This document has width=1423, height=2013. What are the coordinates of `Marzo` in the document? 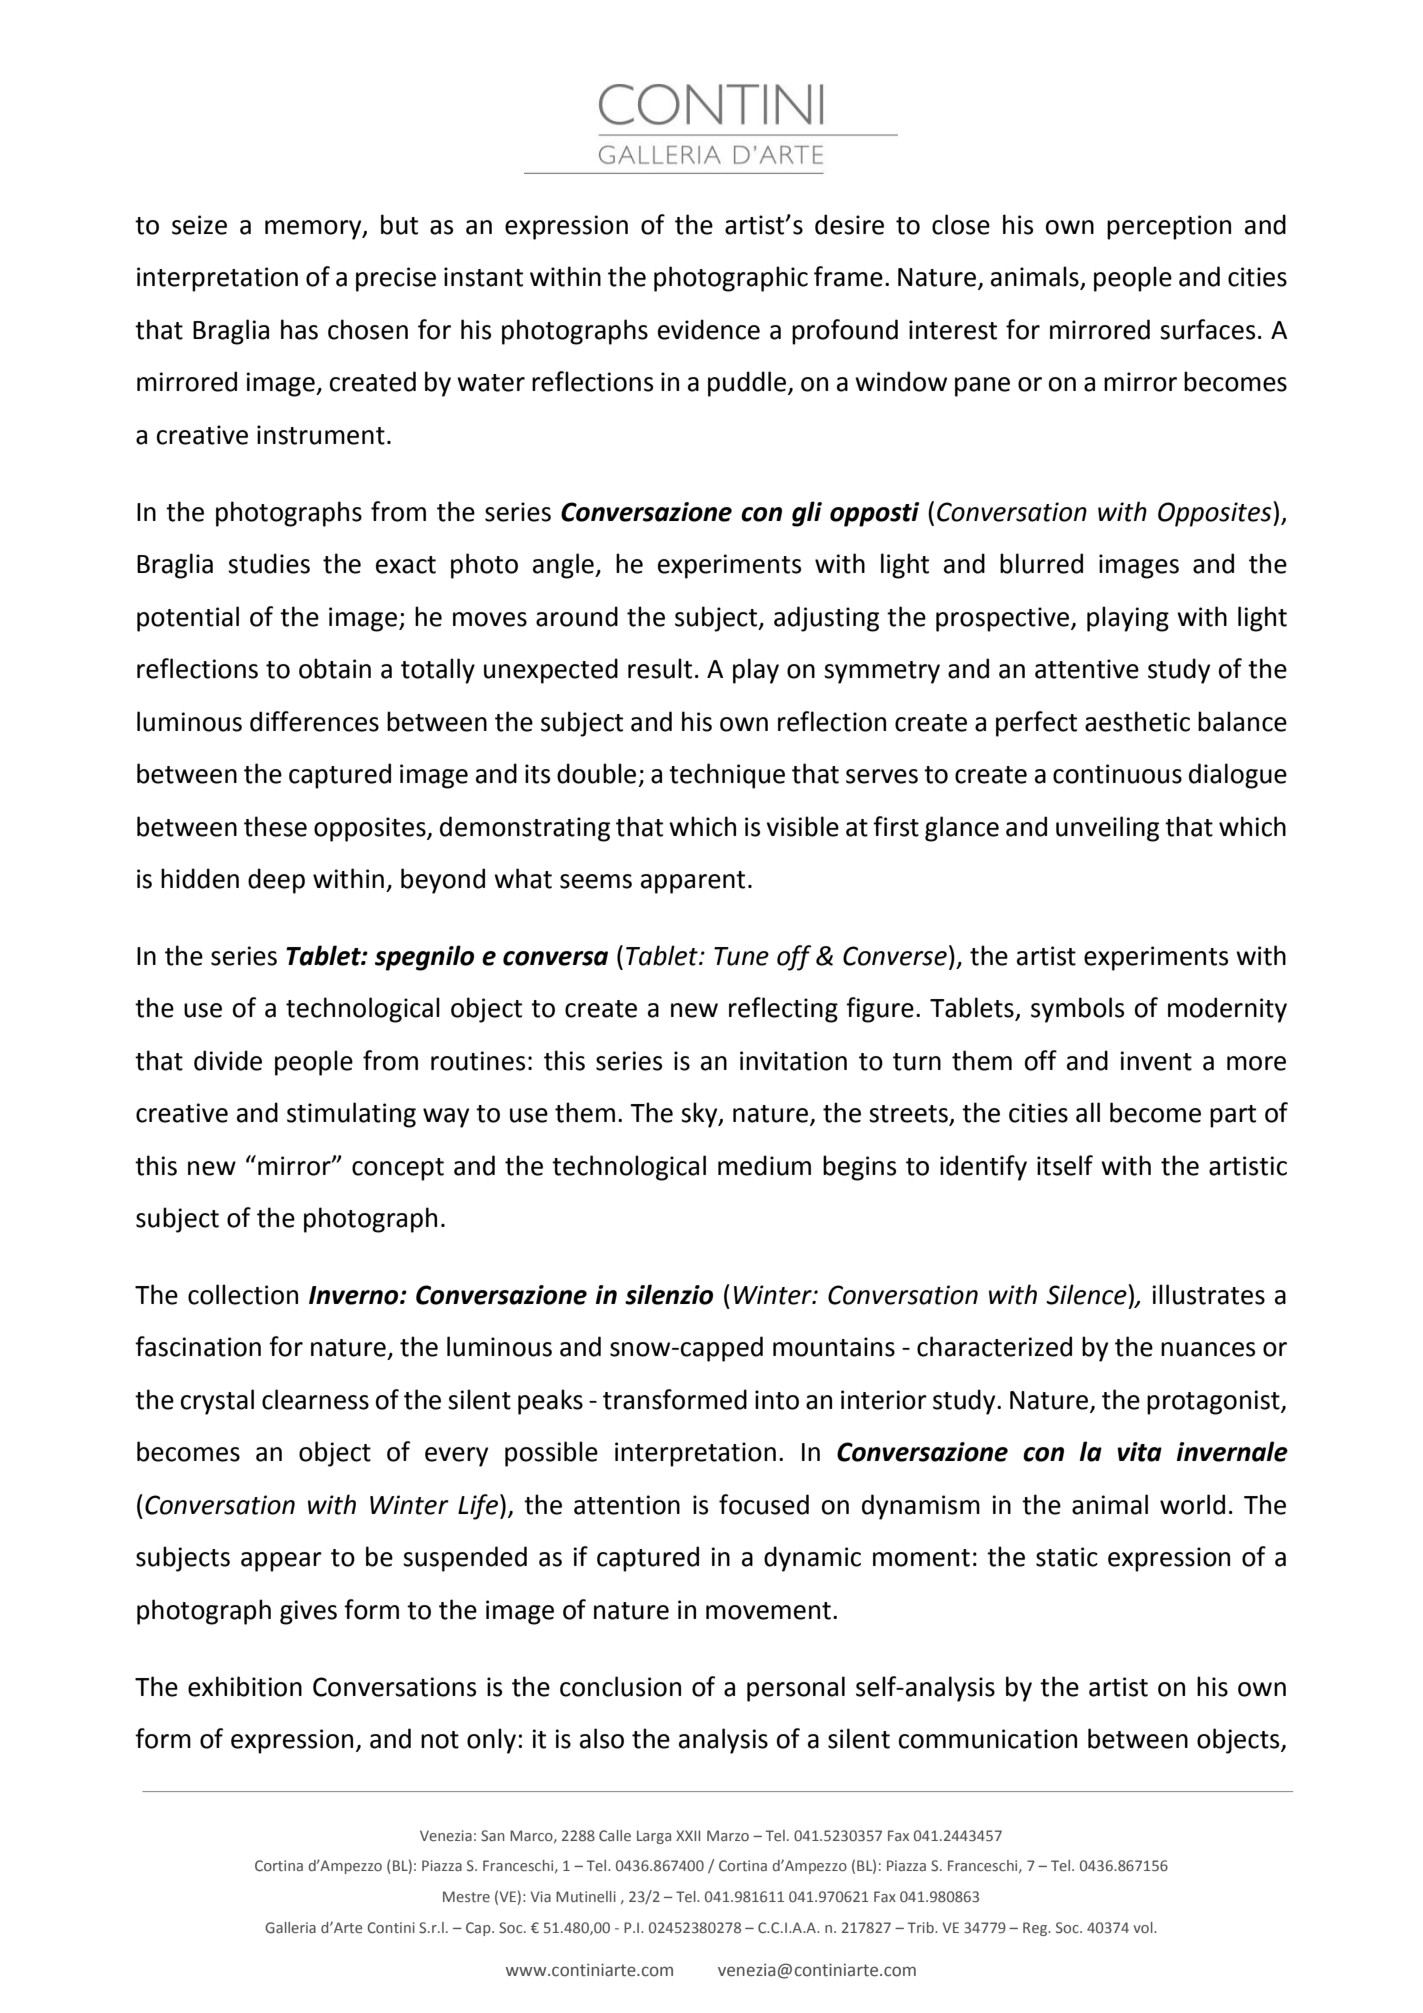 It's located at (728, 1835).
